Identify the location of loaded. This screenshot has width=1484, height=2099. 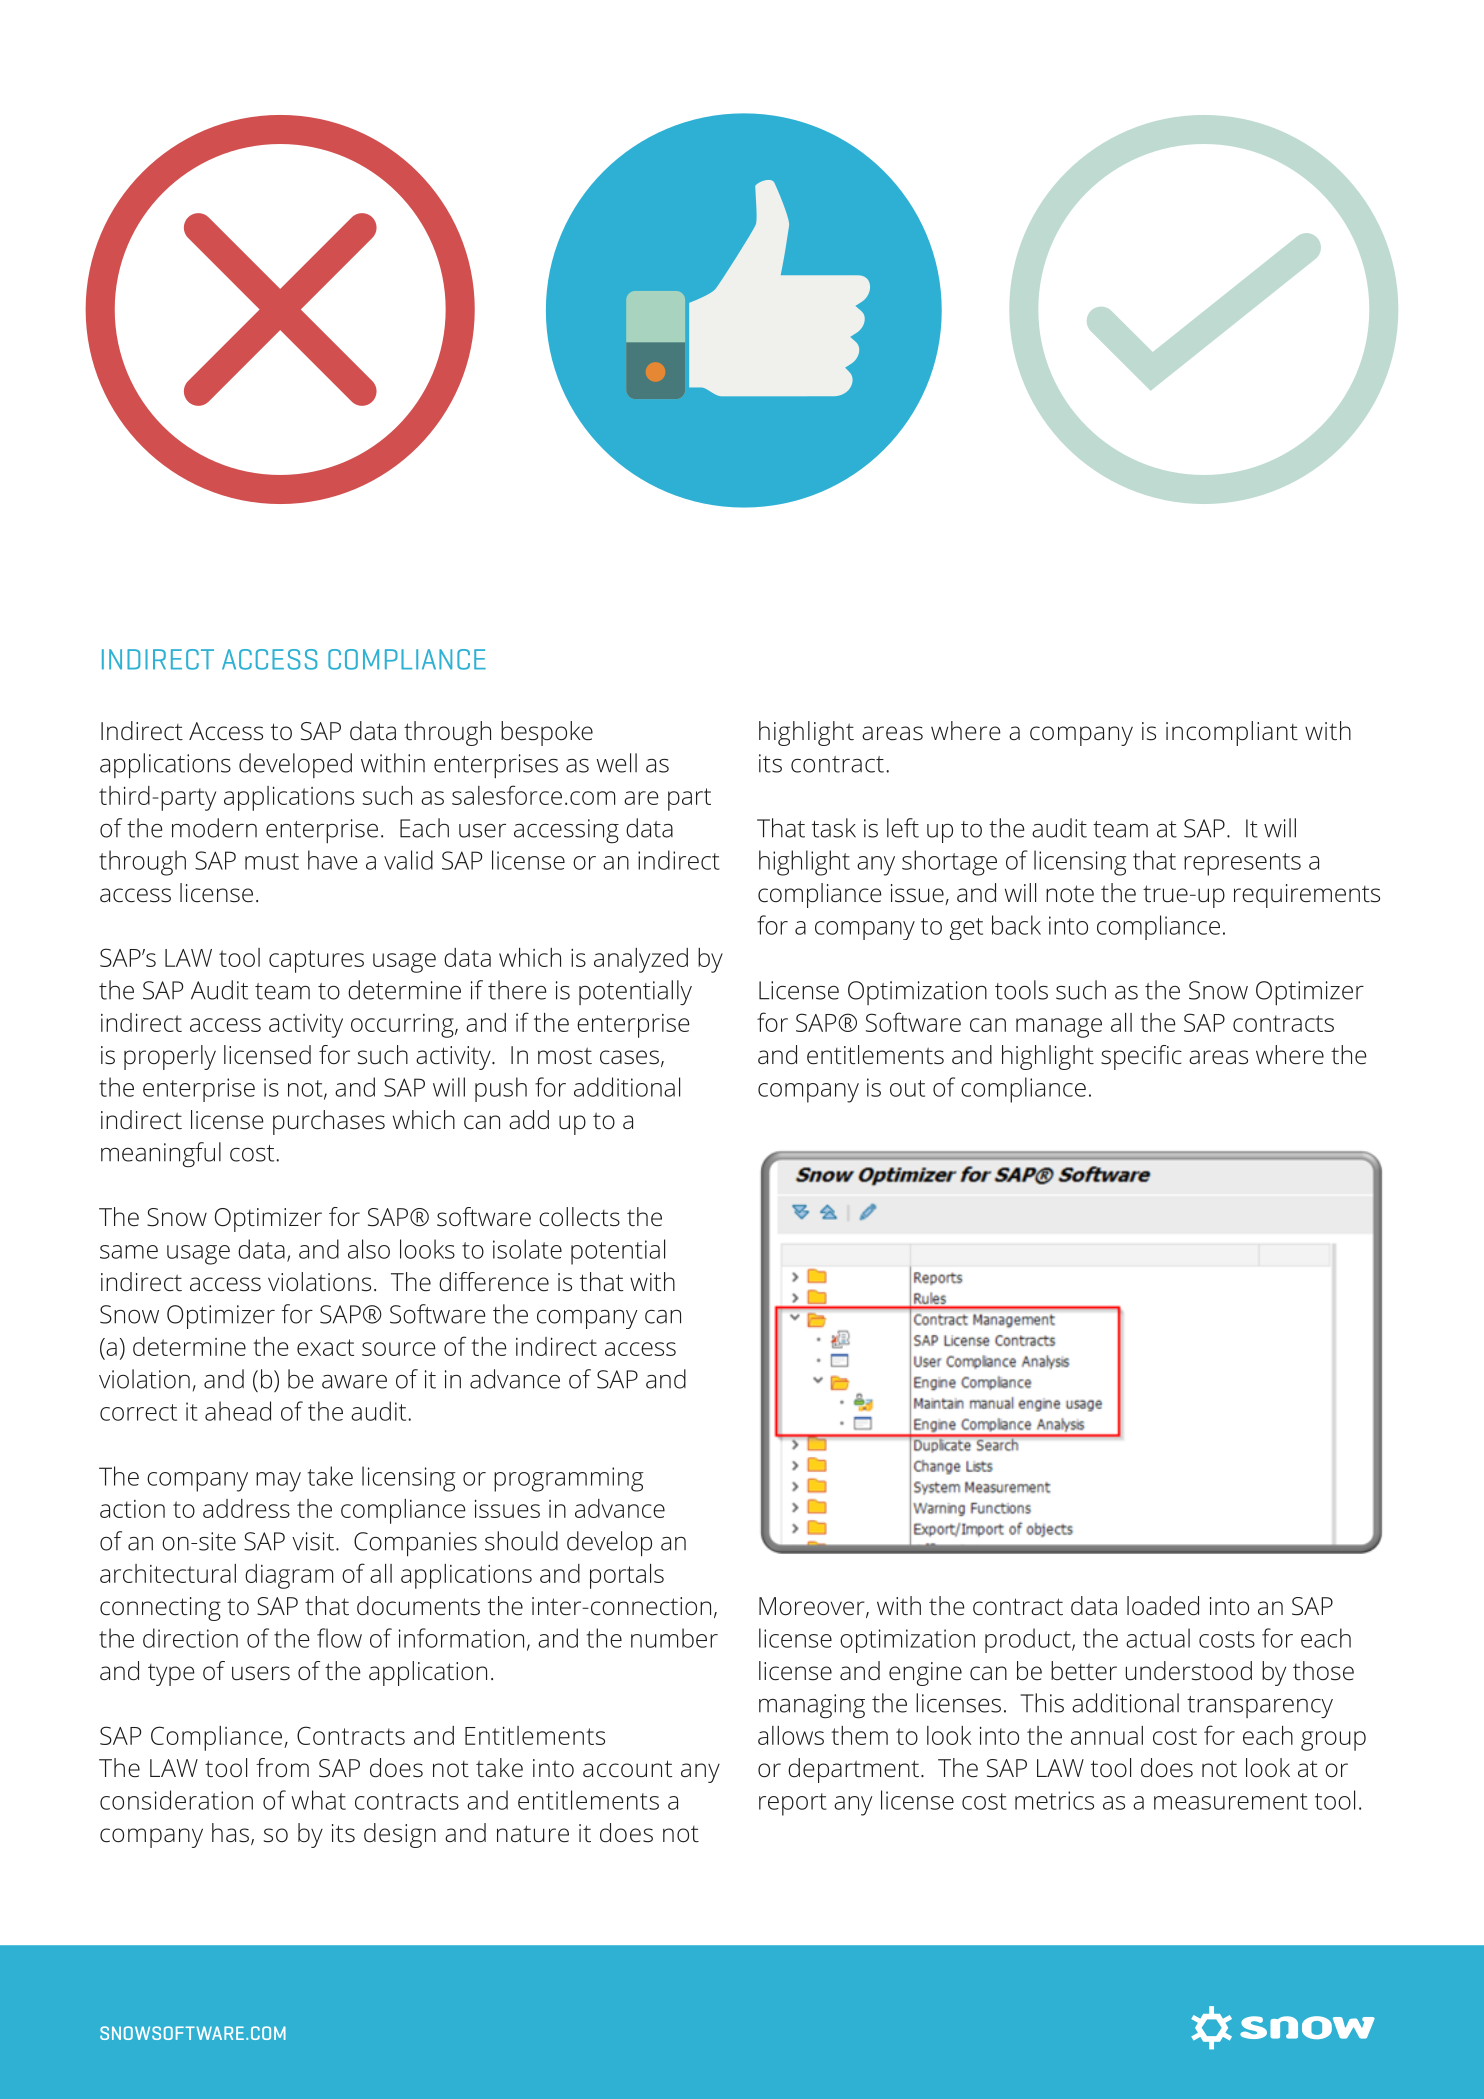
(1163, 1606).
